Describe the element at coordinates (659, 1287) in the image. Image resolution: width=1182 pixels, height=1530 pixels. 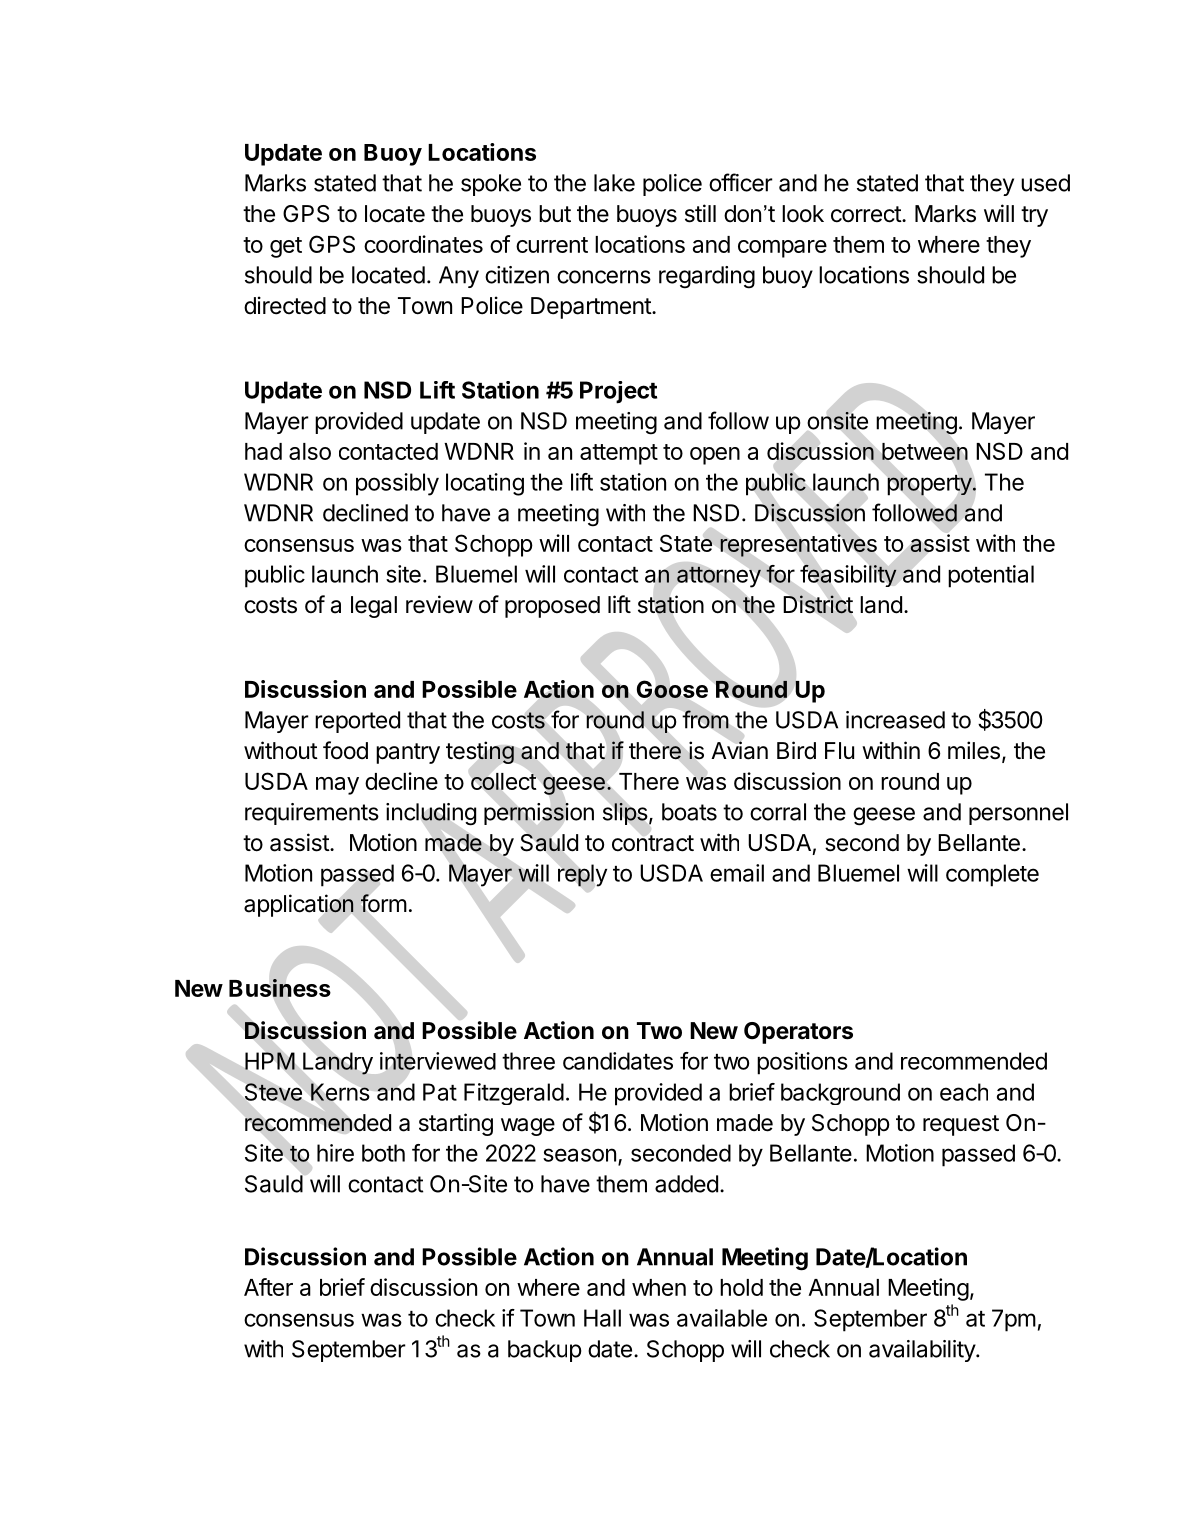
I see `when` at that location.
